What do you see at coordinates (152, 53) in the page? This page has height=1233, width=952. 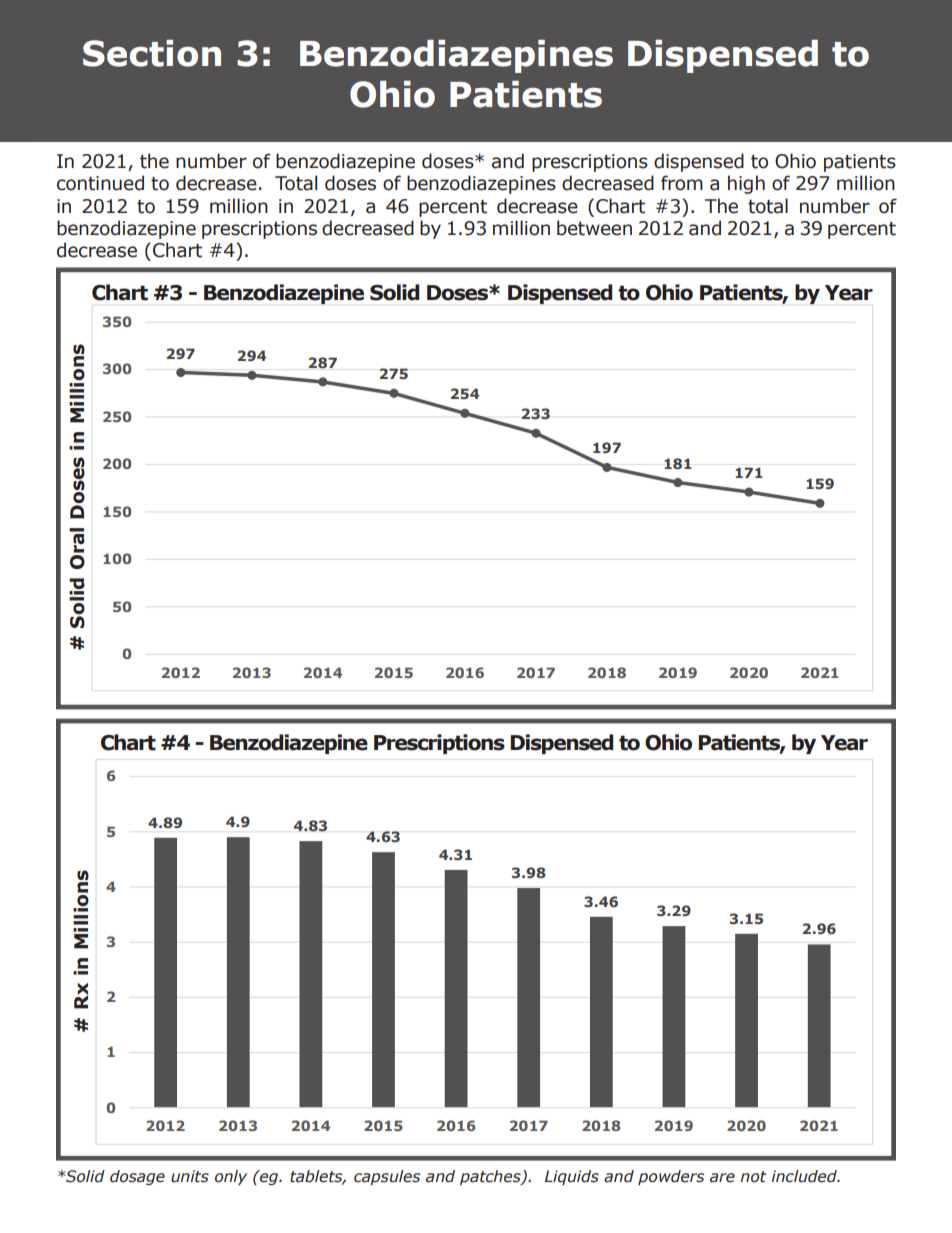 I see `Section` at bounding box center [152, 53].
